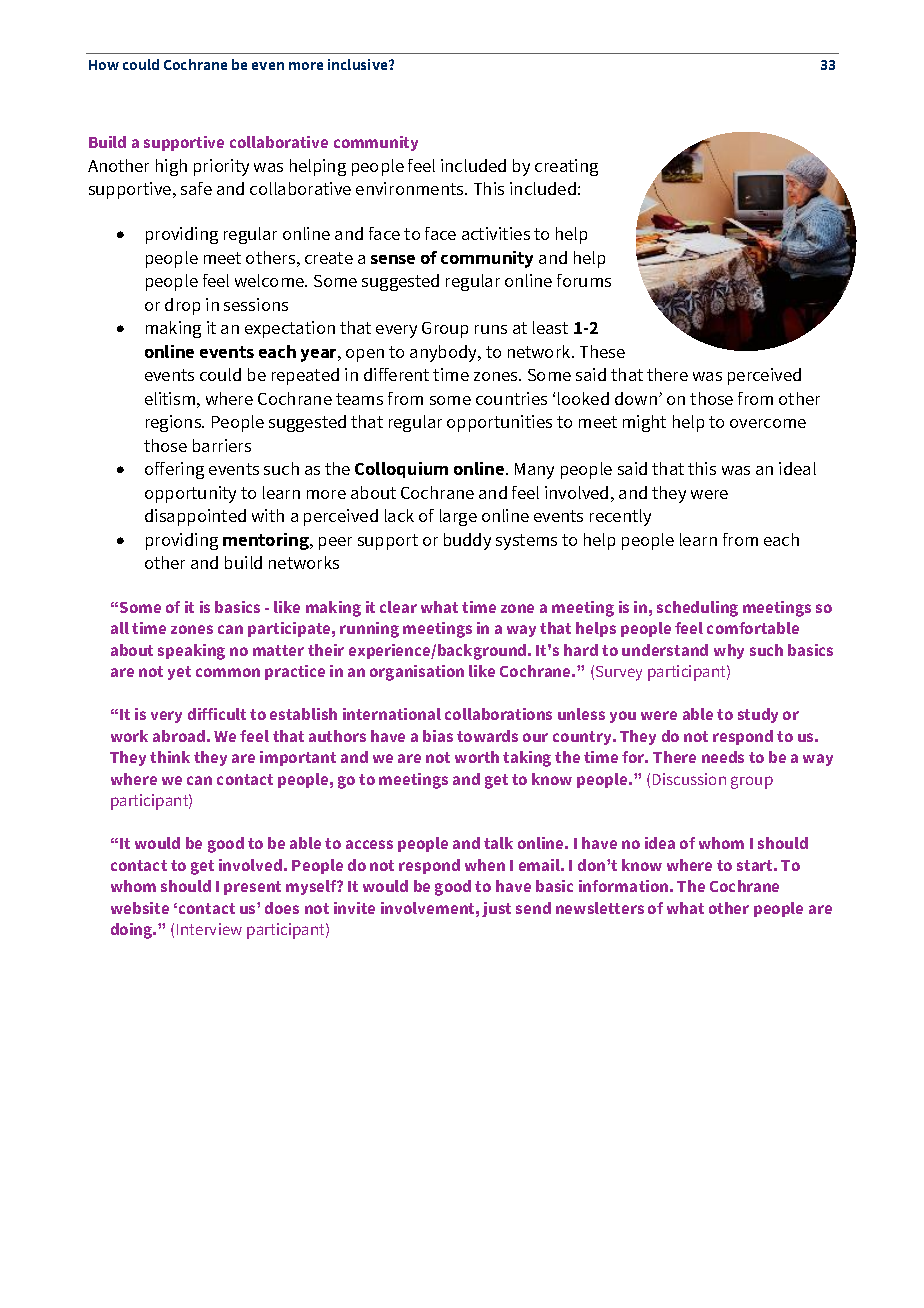 Image resolution: width=924 pixels, height=1308 pixels. What do you see at coordinates (620, 517) in the page?
I see `recently` at bounding box center [620, 517].
